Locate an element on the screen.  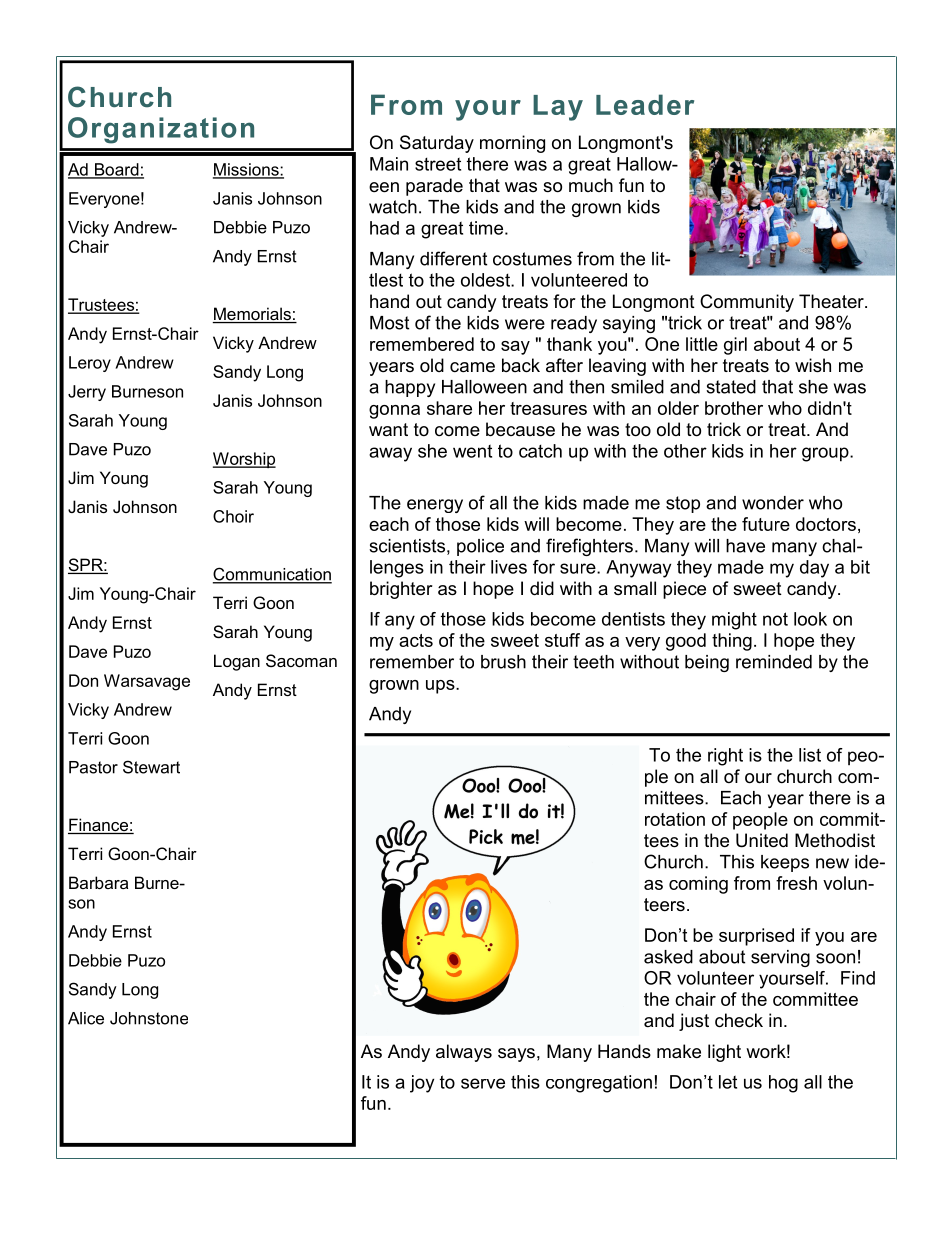
went is located at coordinates (472, 451).
